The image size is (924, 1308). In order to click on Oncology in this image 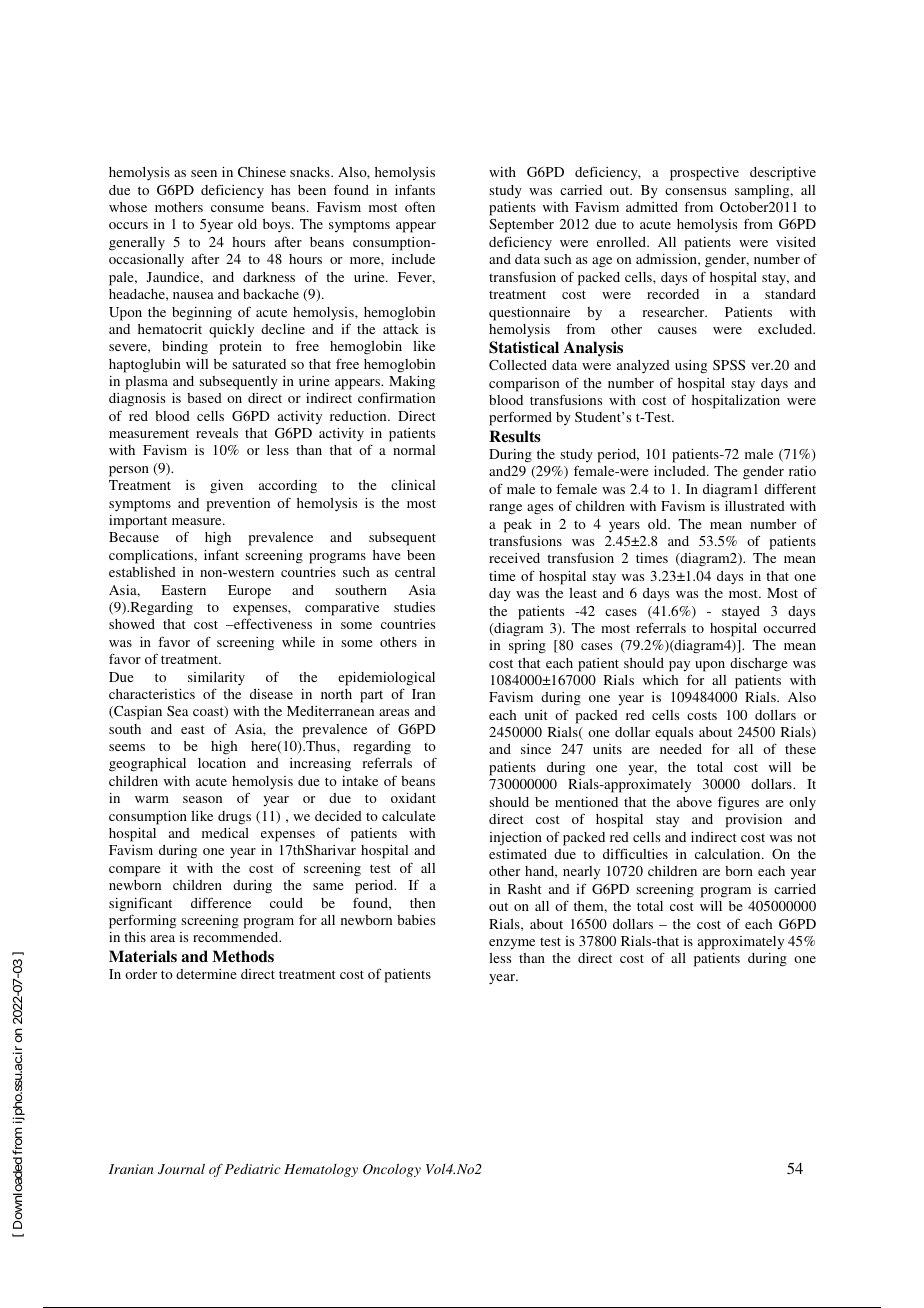, I will do `click(392, 1170)`.
